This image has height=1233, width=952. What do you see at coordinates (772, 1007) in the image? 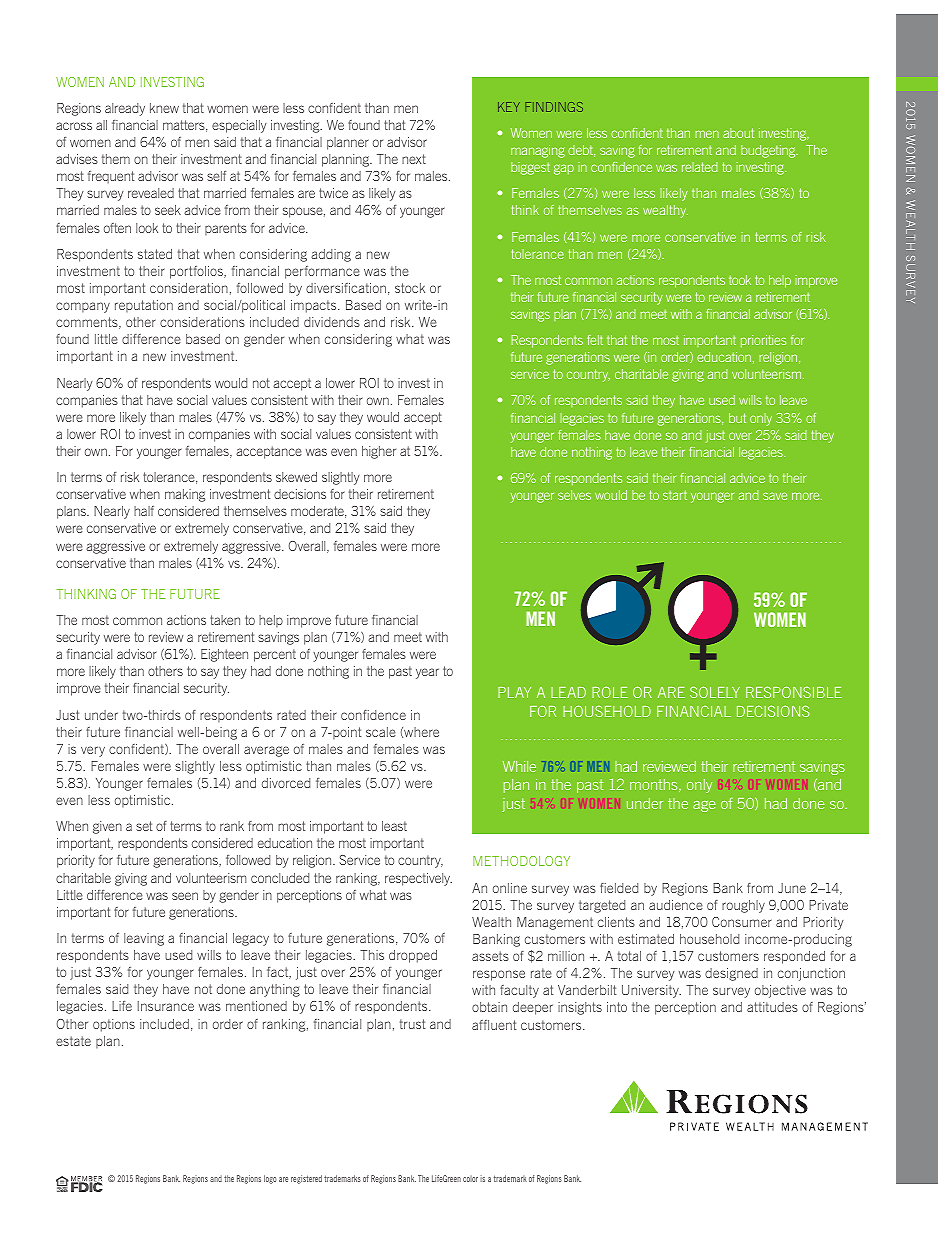
I see `attitudes` at bounding box center [772, 1007].
